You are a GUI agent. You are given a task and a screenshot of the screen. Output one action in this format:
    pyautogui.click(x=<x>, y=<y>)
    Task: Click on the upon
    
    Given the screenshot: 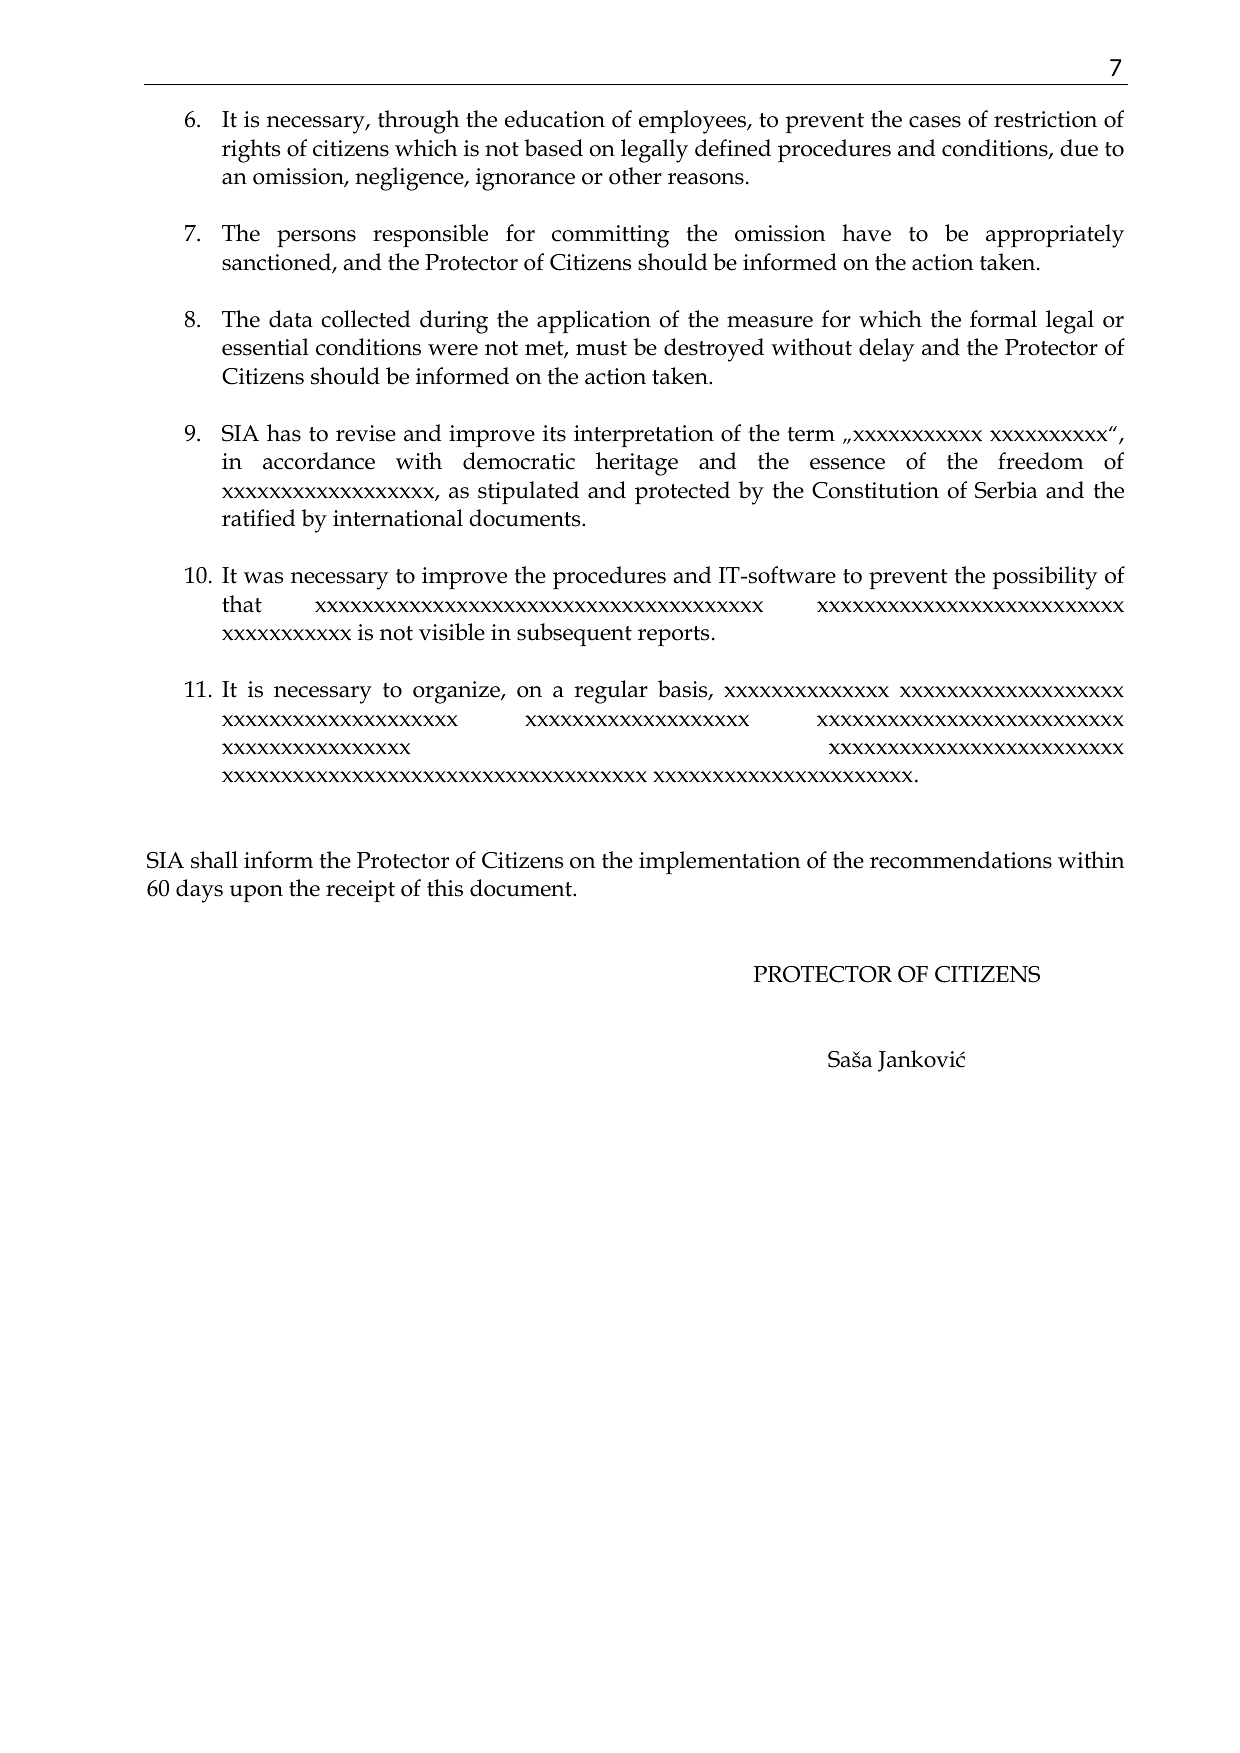 What is the action you would take?
    pyautogui.click(x=256, y=893)
